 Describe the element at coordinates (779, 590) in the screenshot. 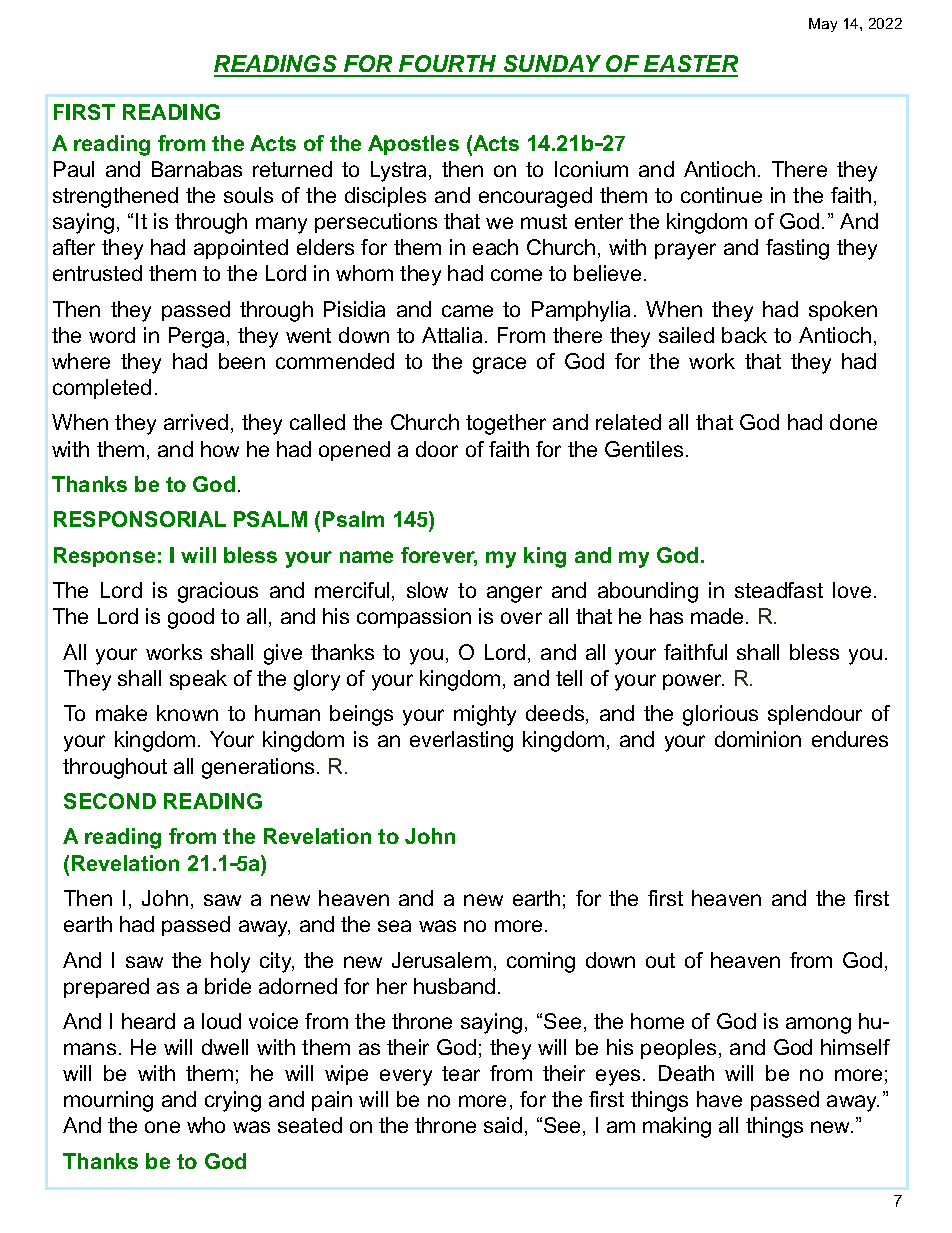

I see `steadfast` at that location.
